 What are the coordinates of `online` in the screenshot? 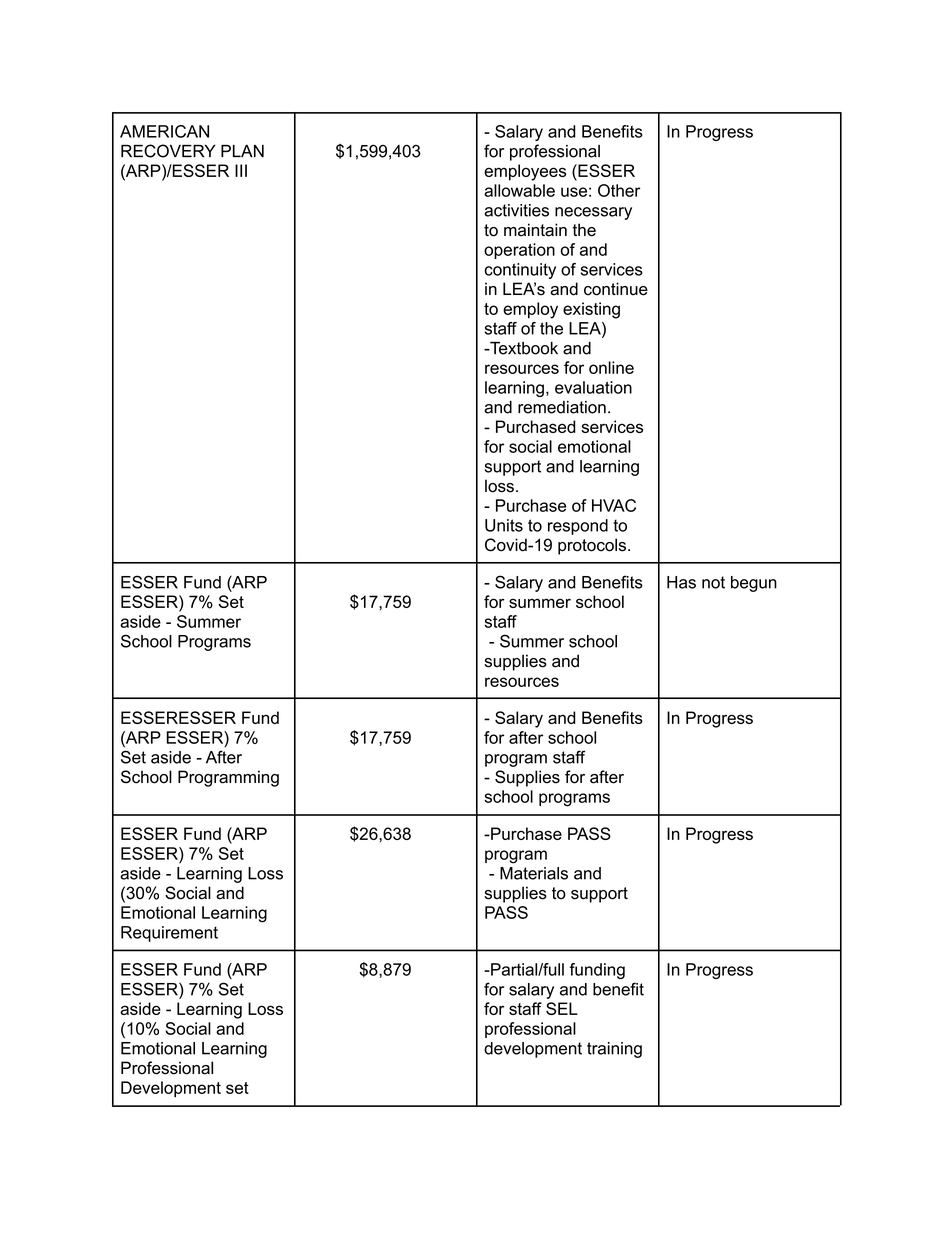 It's located at (611, 367).
